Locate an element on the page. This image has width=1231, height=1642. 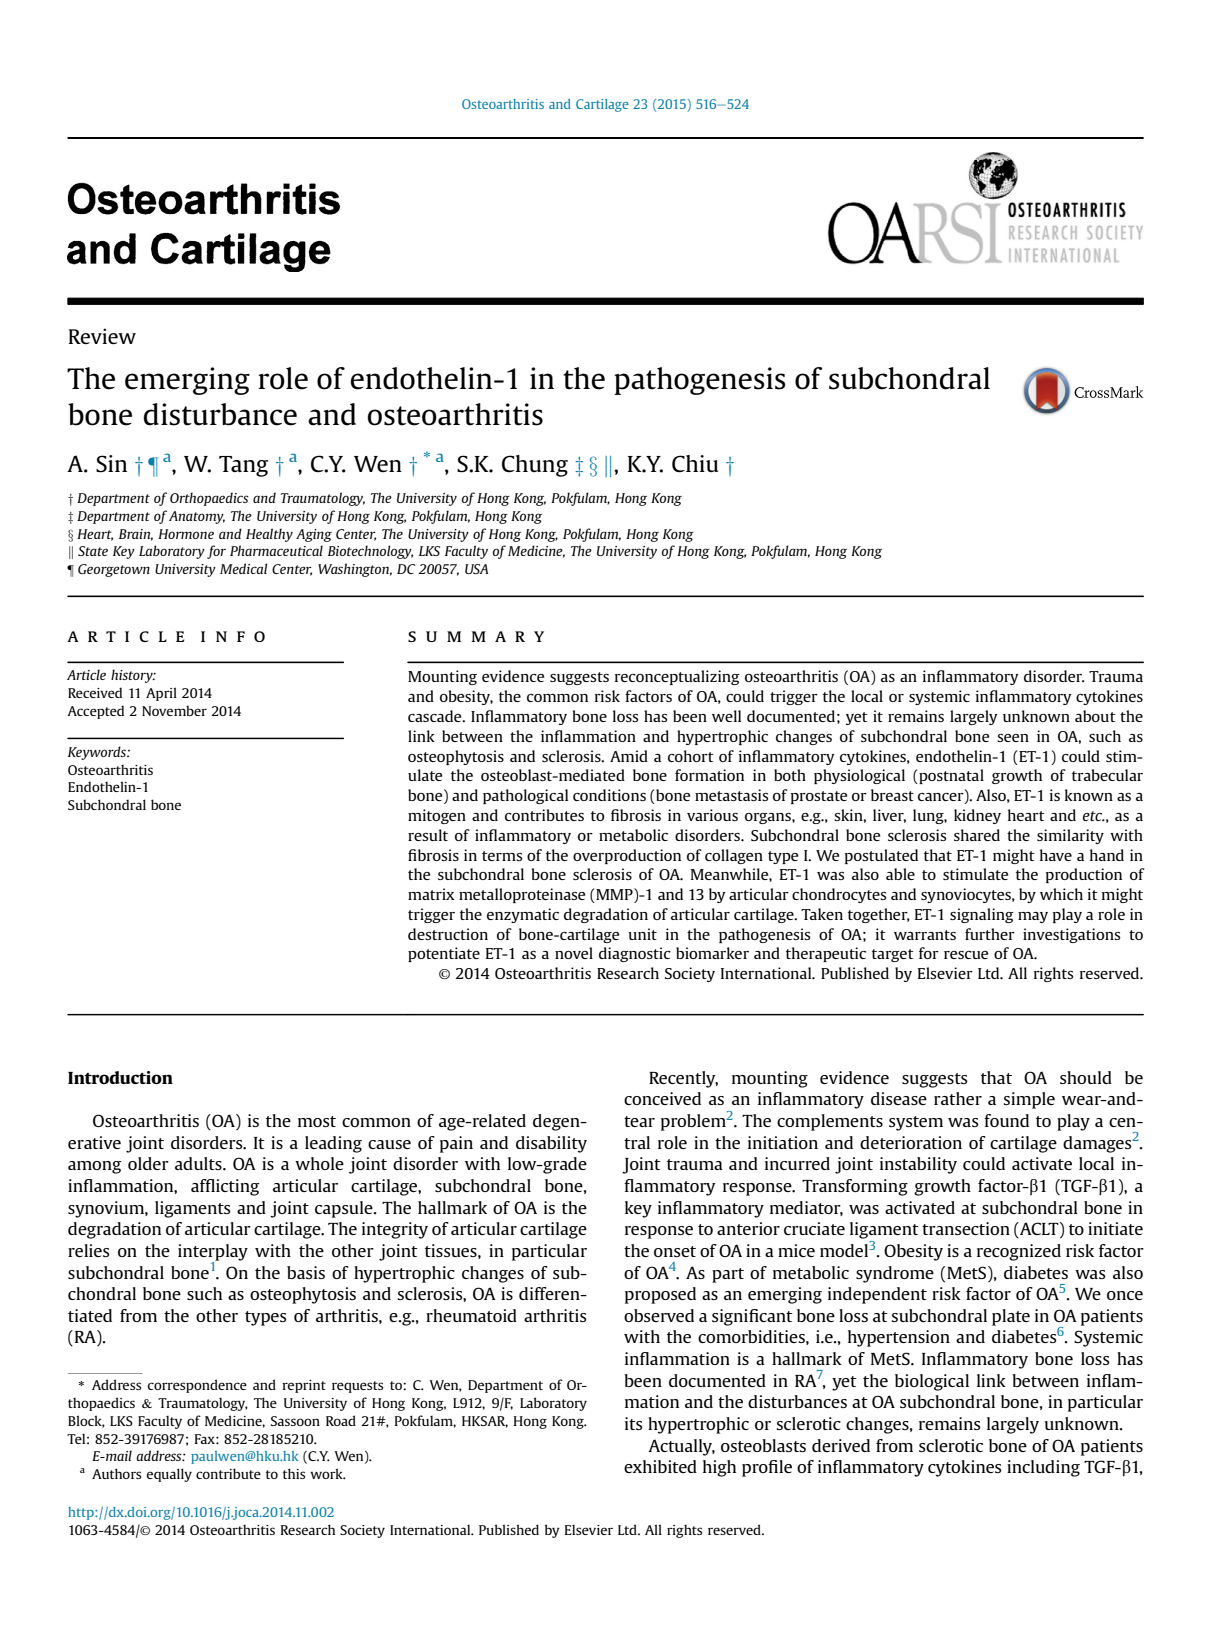
postnatal is located at coordinates (950, 776).
